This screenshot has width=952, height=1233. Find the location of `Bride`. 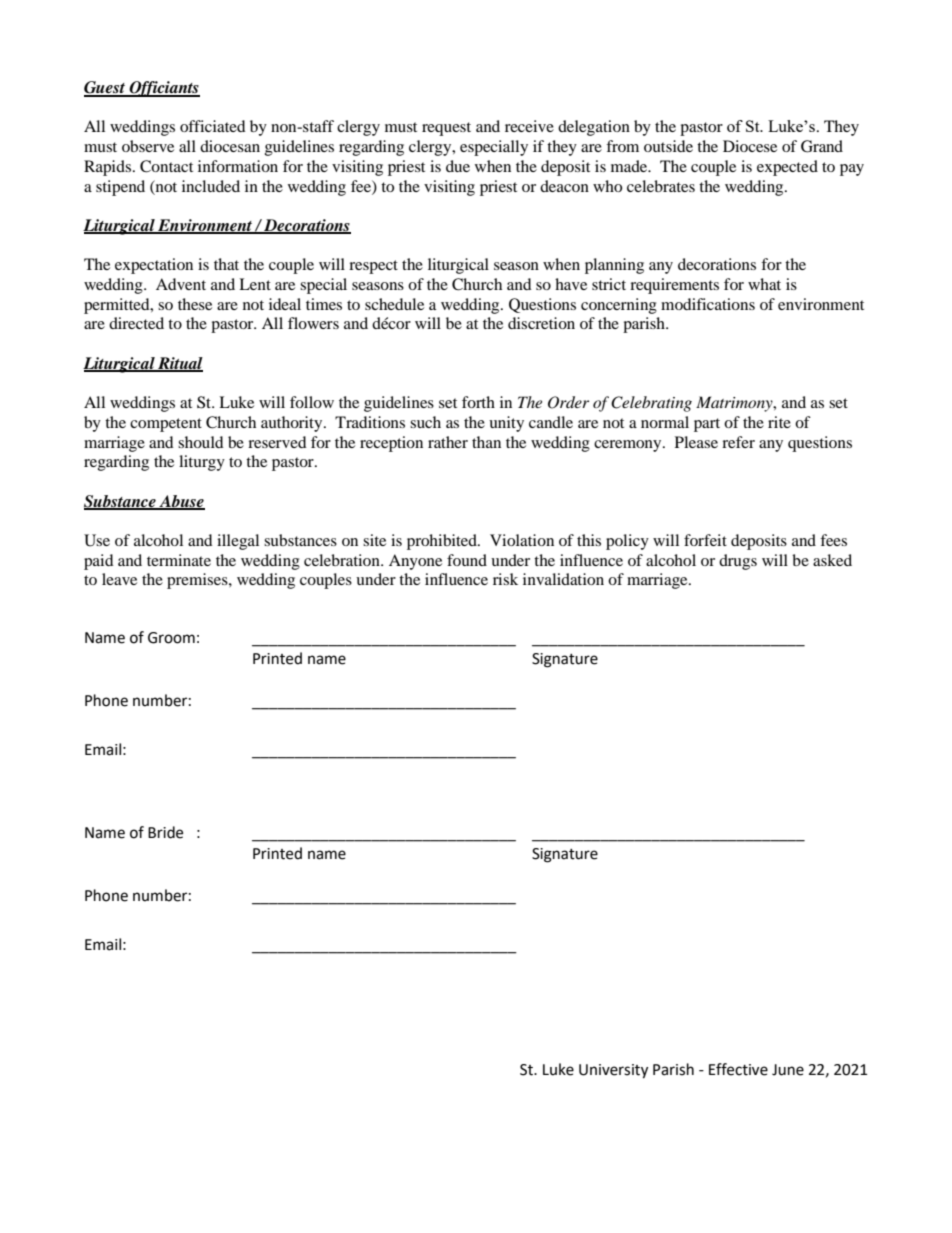

Bride is located at coordinates (165, 832).
